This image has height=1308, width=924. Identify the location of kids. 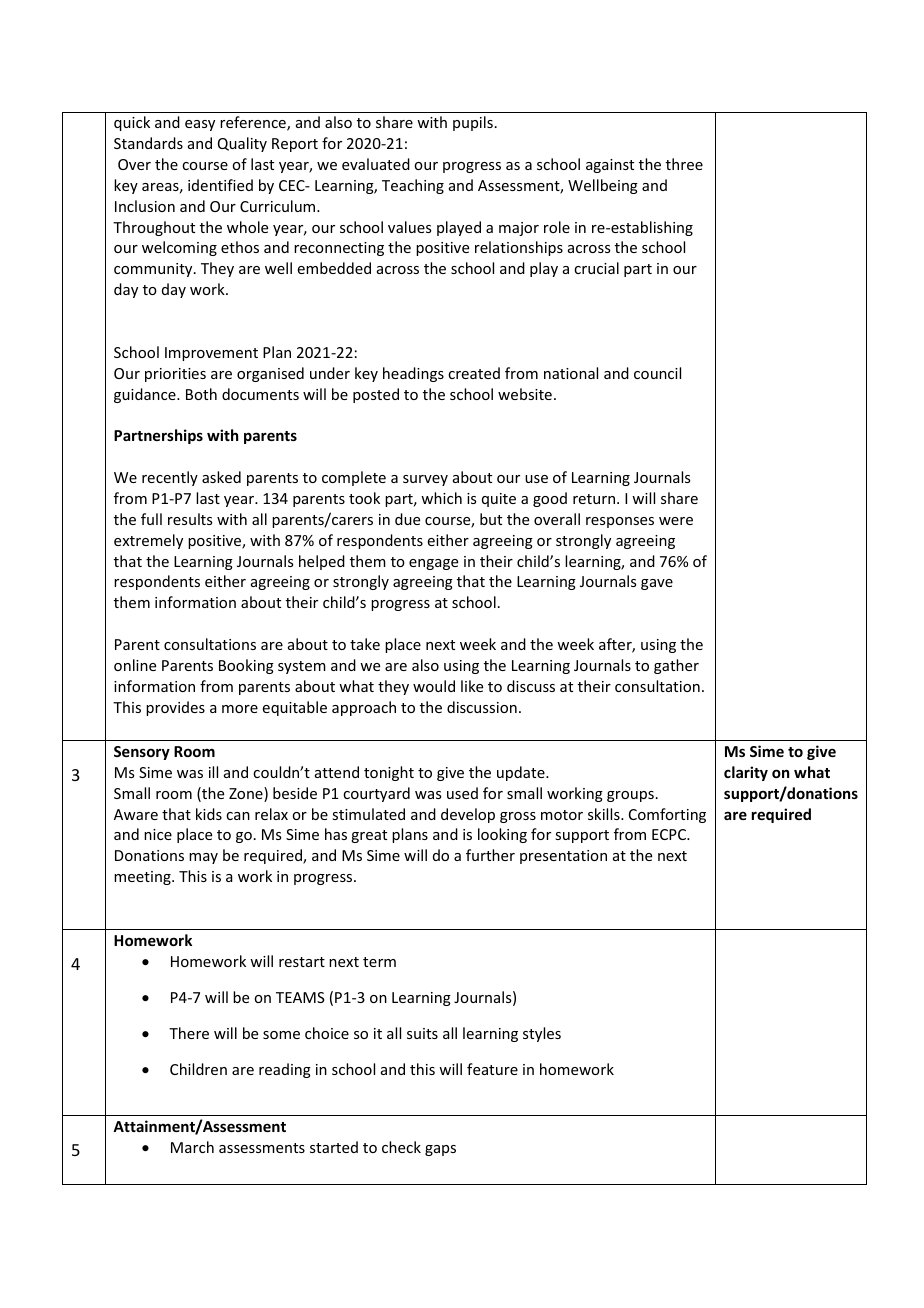
(209, 814).
